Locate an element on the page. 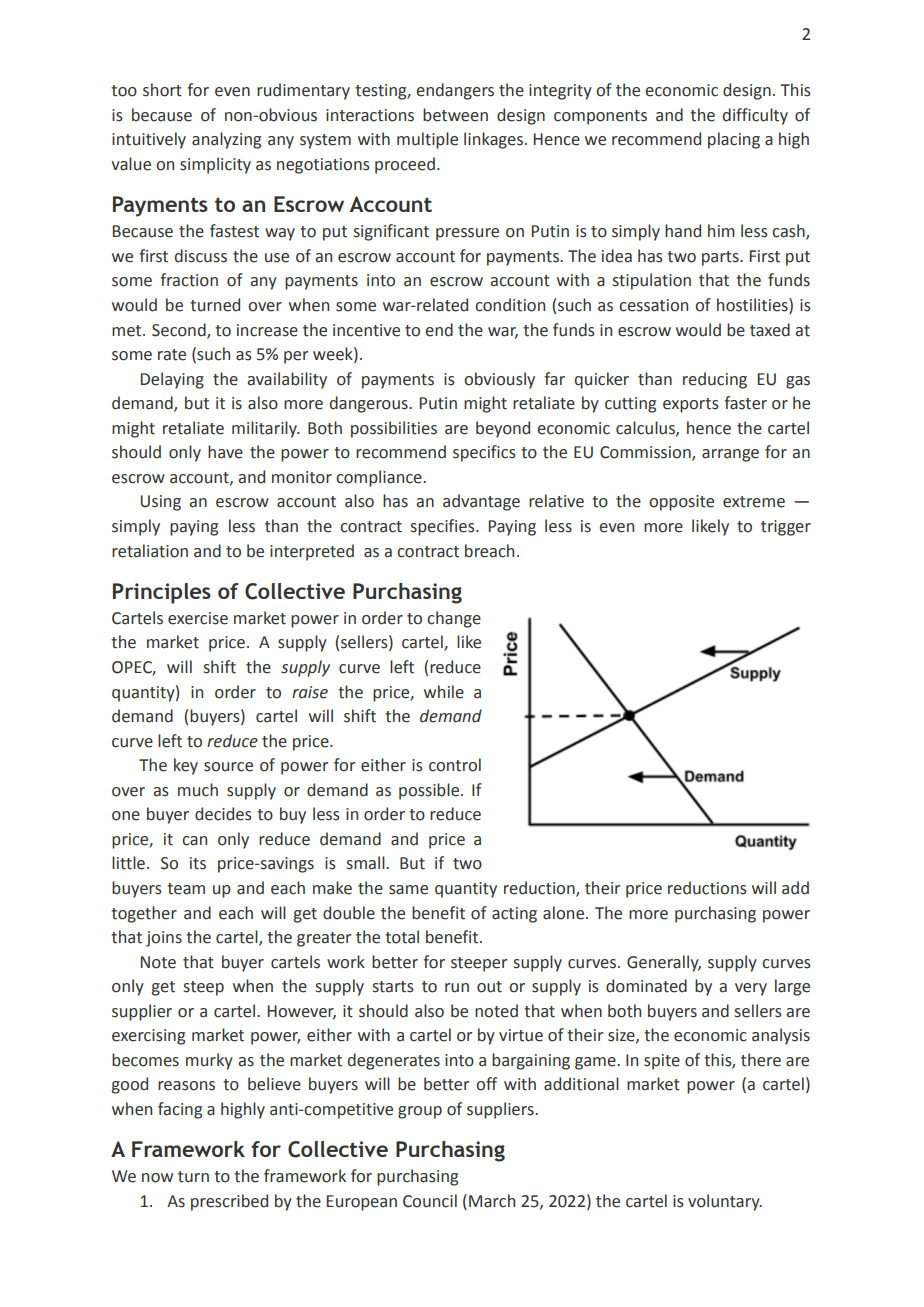  prescribed is located at coordinates (229, 1202).
